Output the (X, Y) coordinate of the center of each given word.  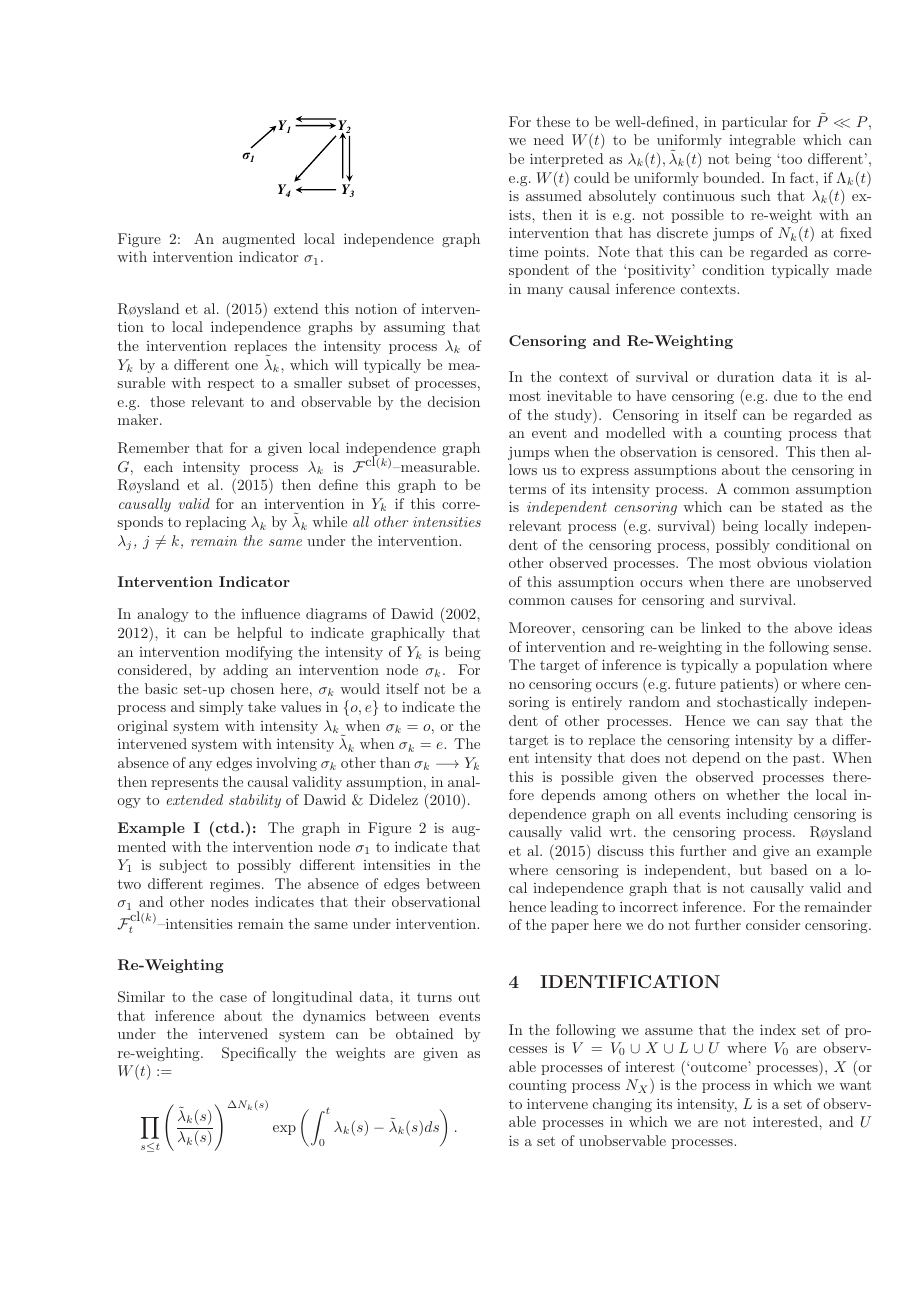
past (808, 759)
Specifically (259, 1054)
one (246, 366)
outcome (719, 1067)
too (790, 159)
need (549, 139)
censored (747, 451)
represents (184, 784)
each (158, 466)
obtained (424, 1033)
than (395, 762)
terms (527, 489)
